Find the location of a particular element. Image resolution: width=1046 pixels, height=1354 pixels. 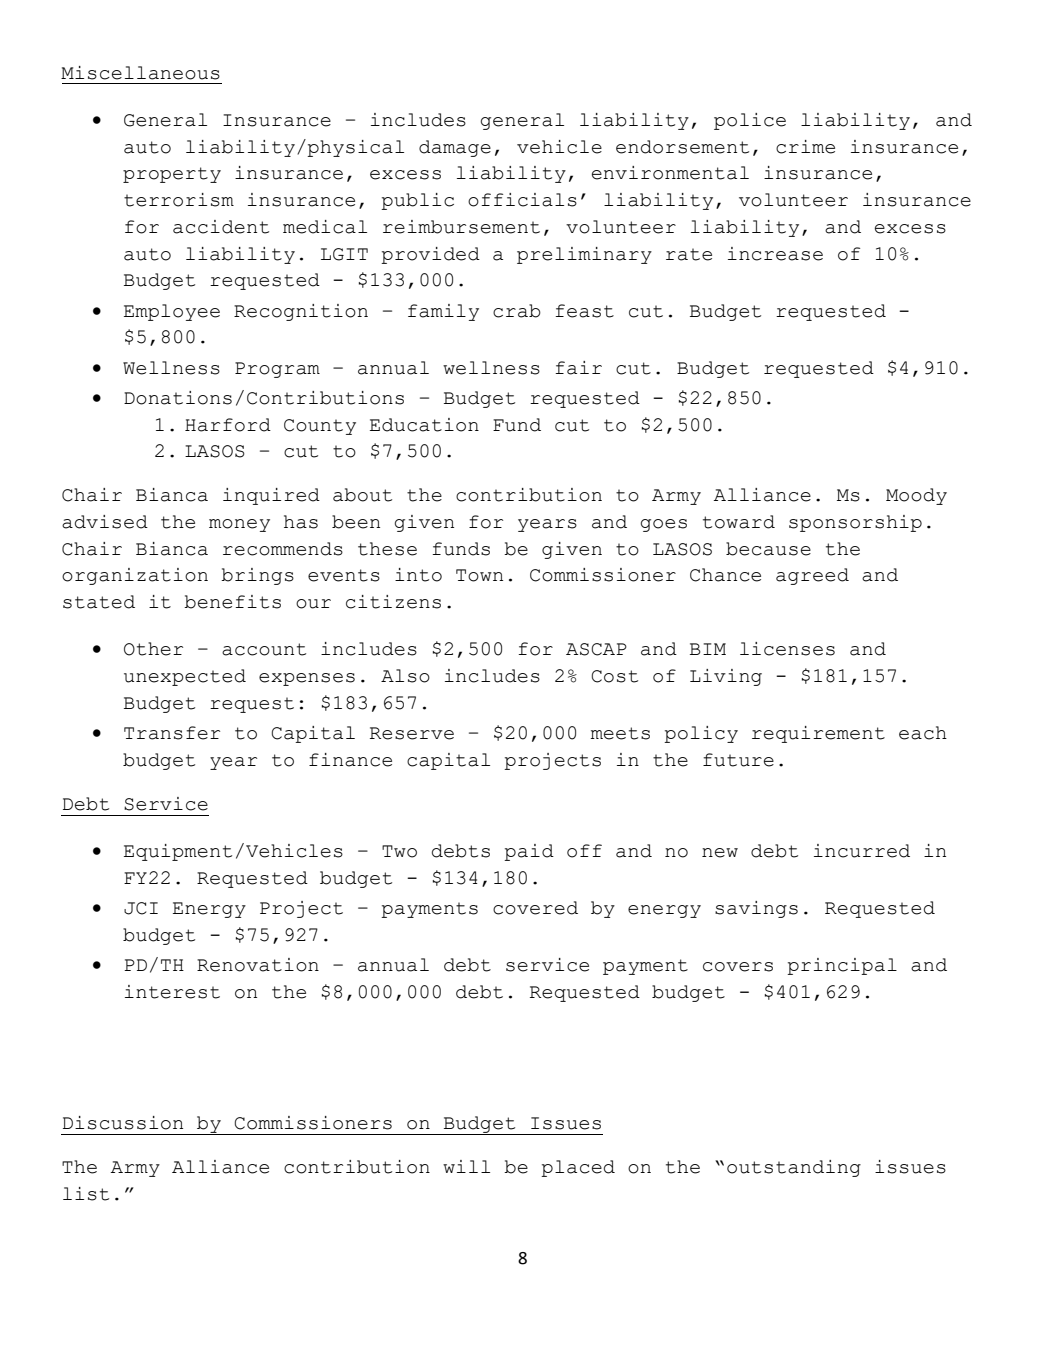

licenses is located at coordinates (787, 649).
